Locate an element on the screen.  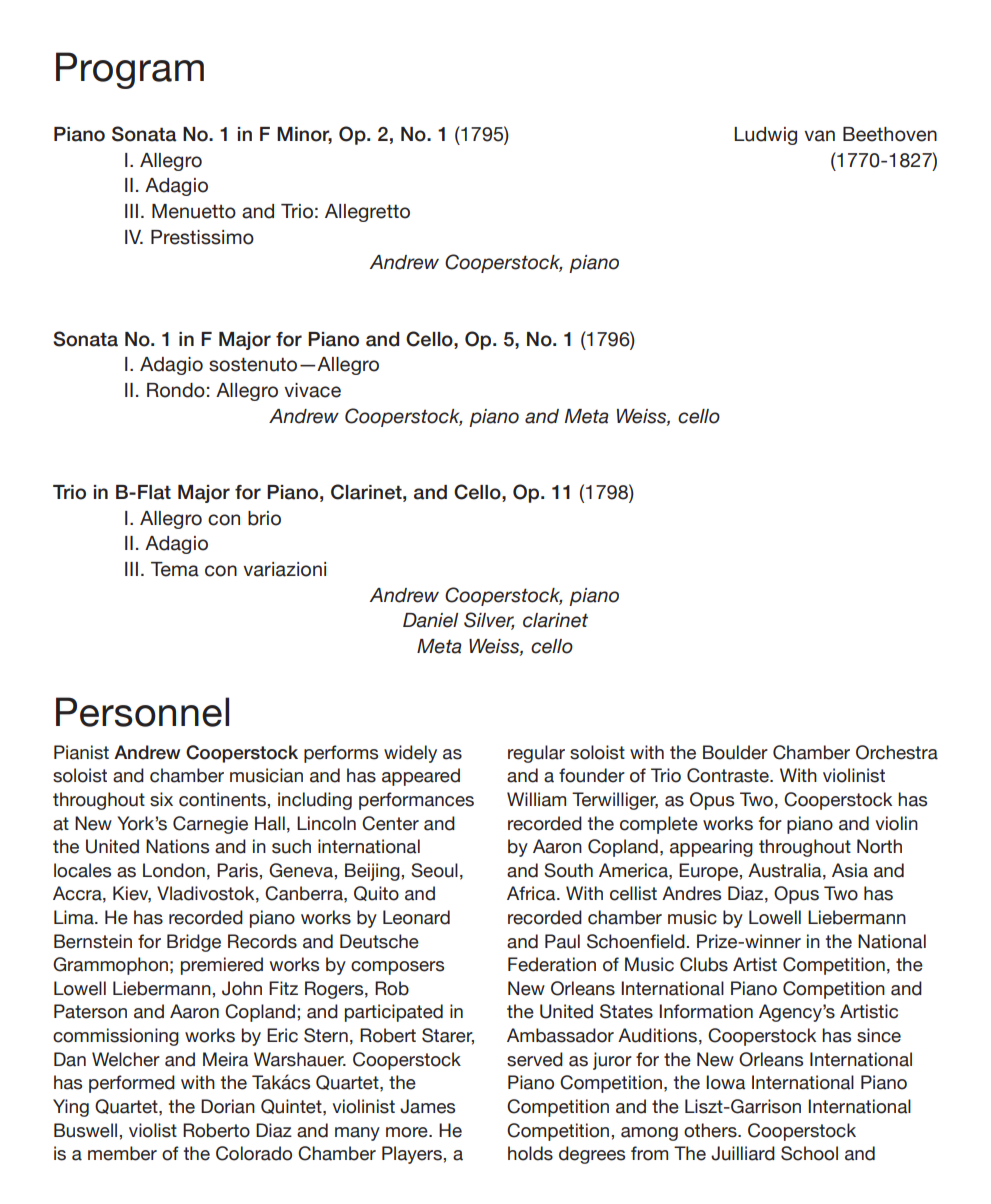
regular is located at coordinates (536, 754).
